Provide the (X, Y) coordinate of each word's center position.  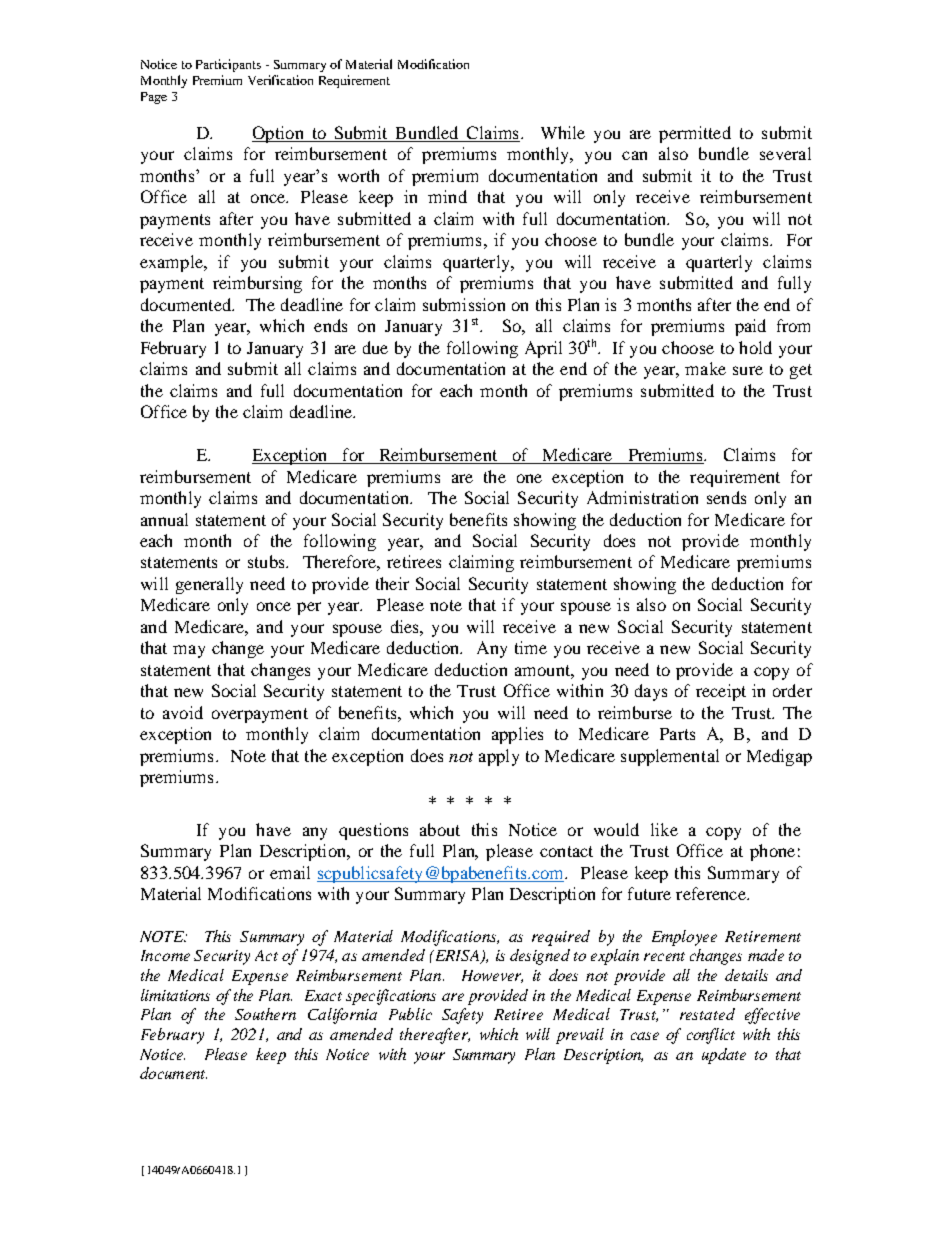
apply (499, 757)
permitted (695, 134)
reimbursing (257, 284)
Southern (265, 1014)
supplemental (670, 757)
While (563, 132)
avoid (183, 712)
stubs (267, 561)
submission (464, 304)
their (392, 583)
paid (750, 327)
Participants (228, 65)
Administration (642, 497)
